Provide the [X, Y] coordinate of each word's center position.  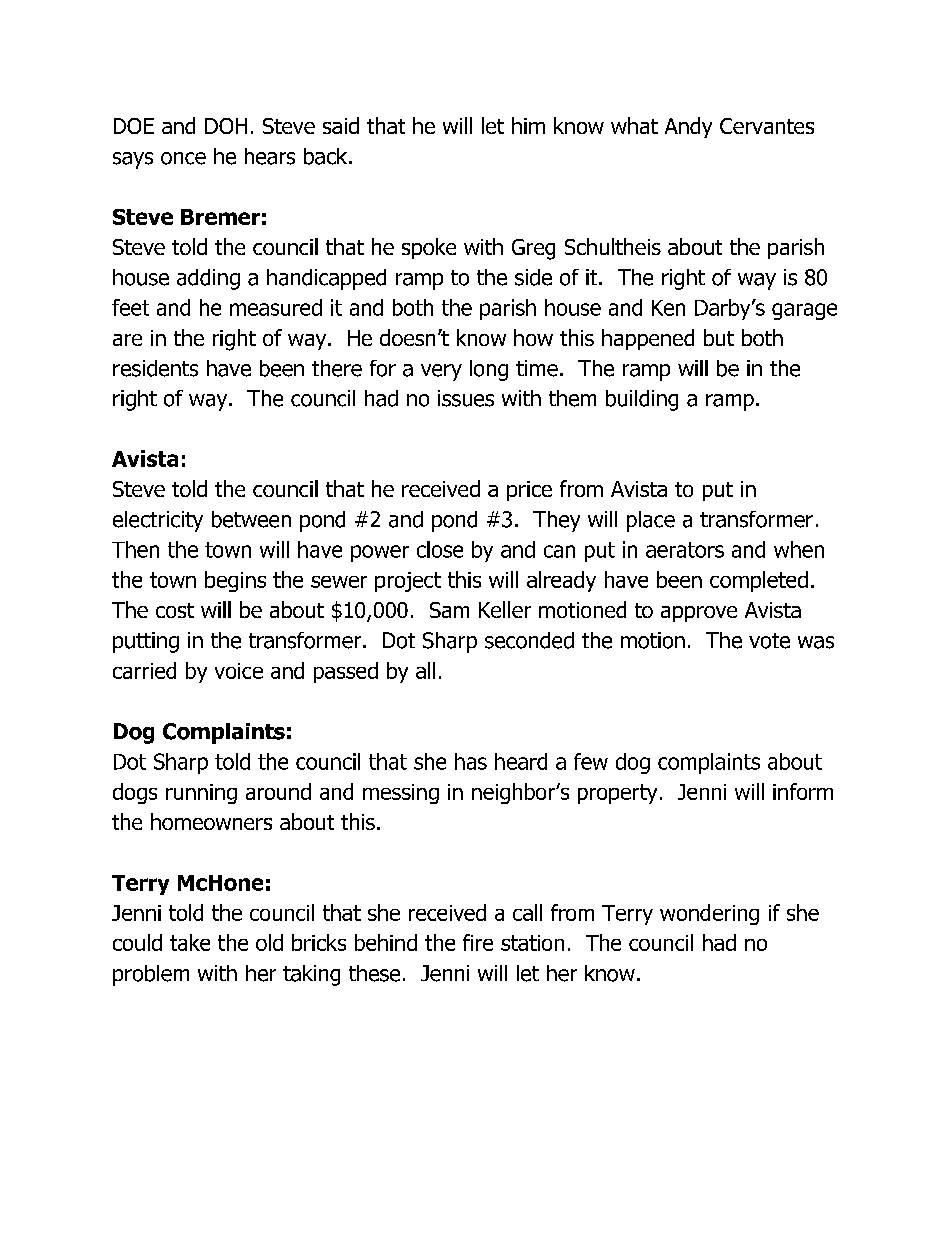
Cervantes [767, 126]
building [642, 400]
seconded [529, 640]
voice [239, 671]
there [337, 368]
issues [466, 398]
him [528, 125]
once [183, 158]
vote [769, 641]
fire [478, 942]
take [190, 942]
